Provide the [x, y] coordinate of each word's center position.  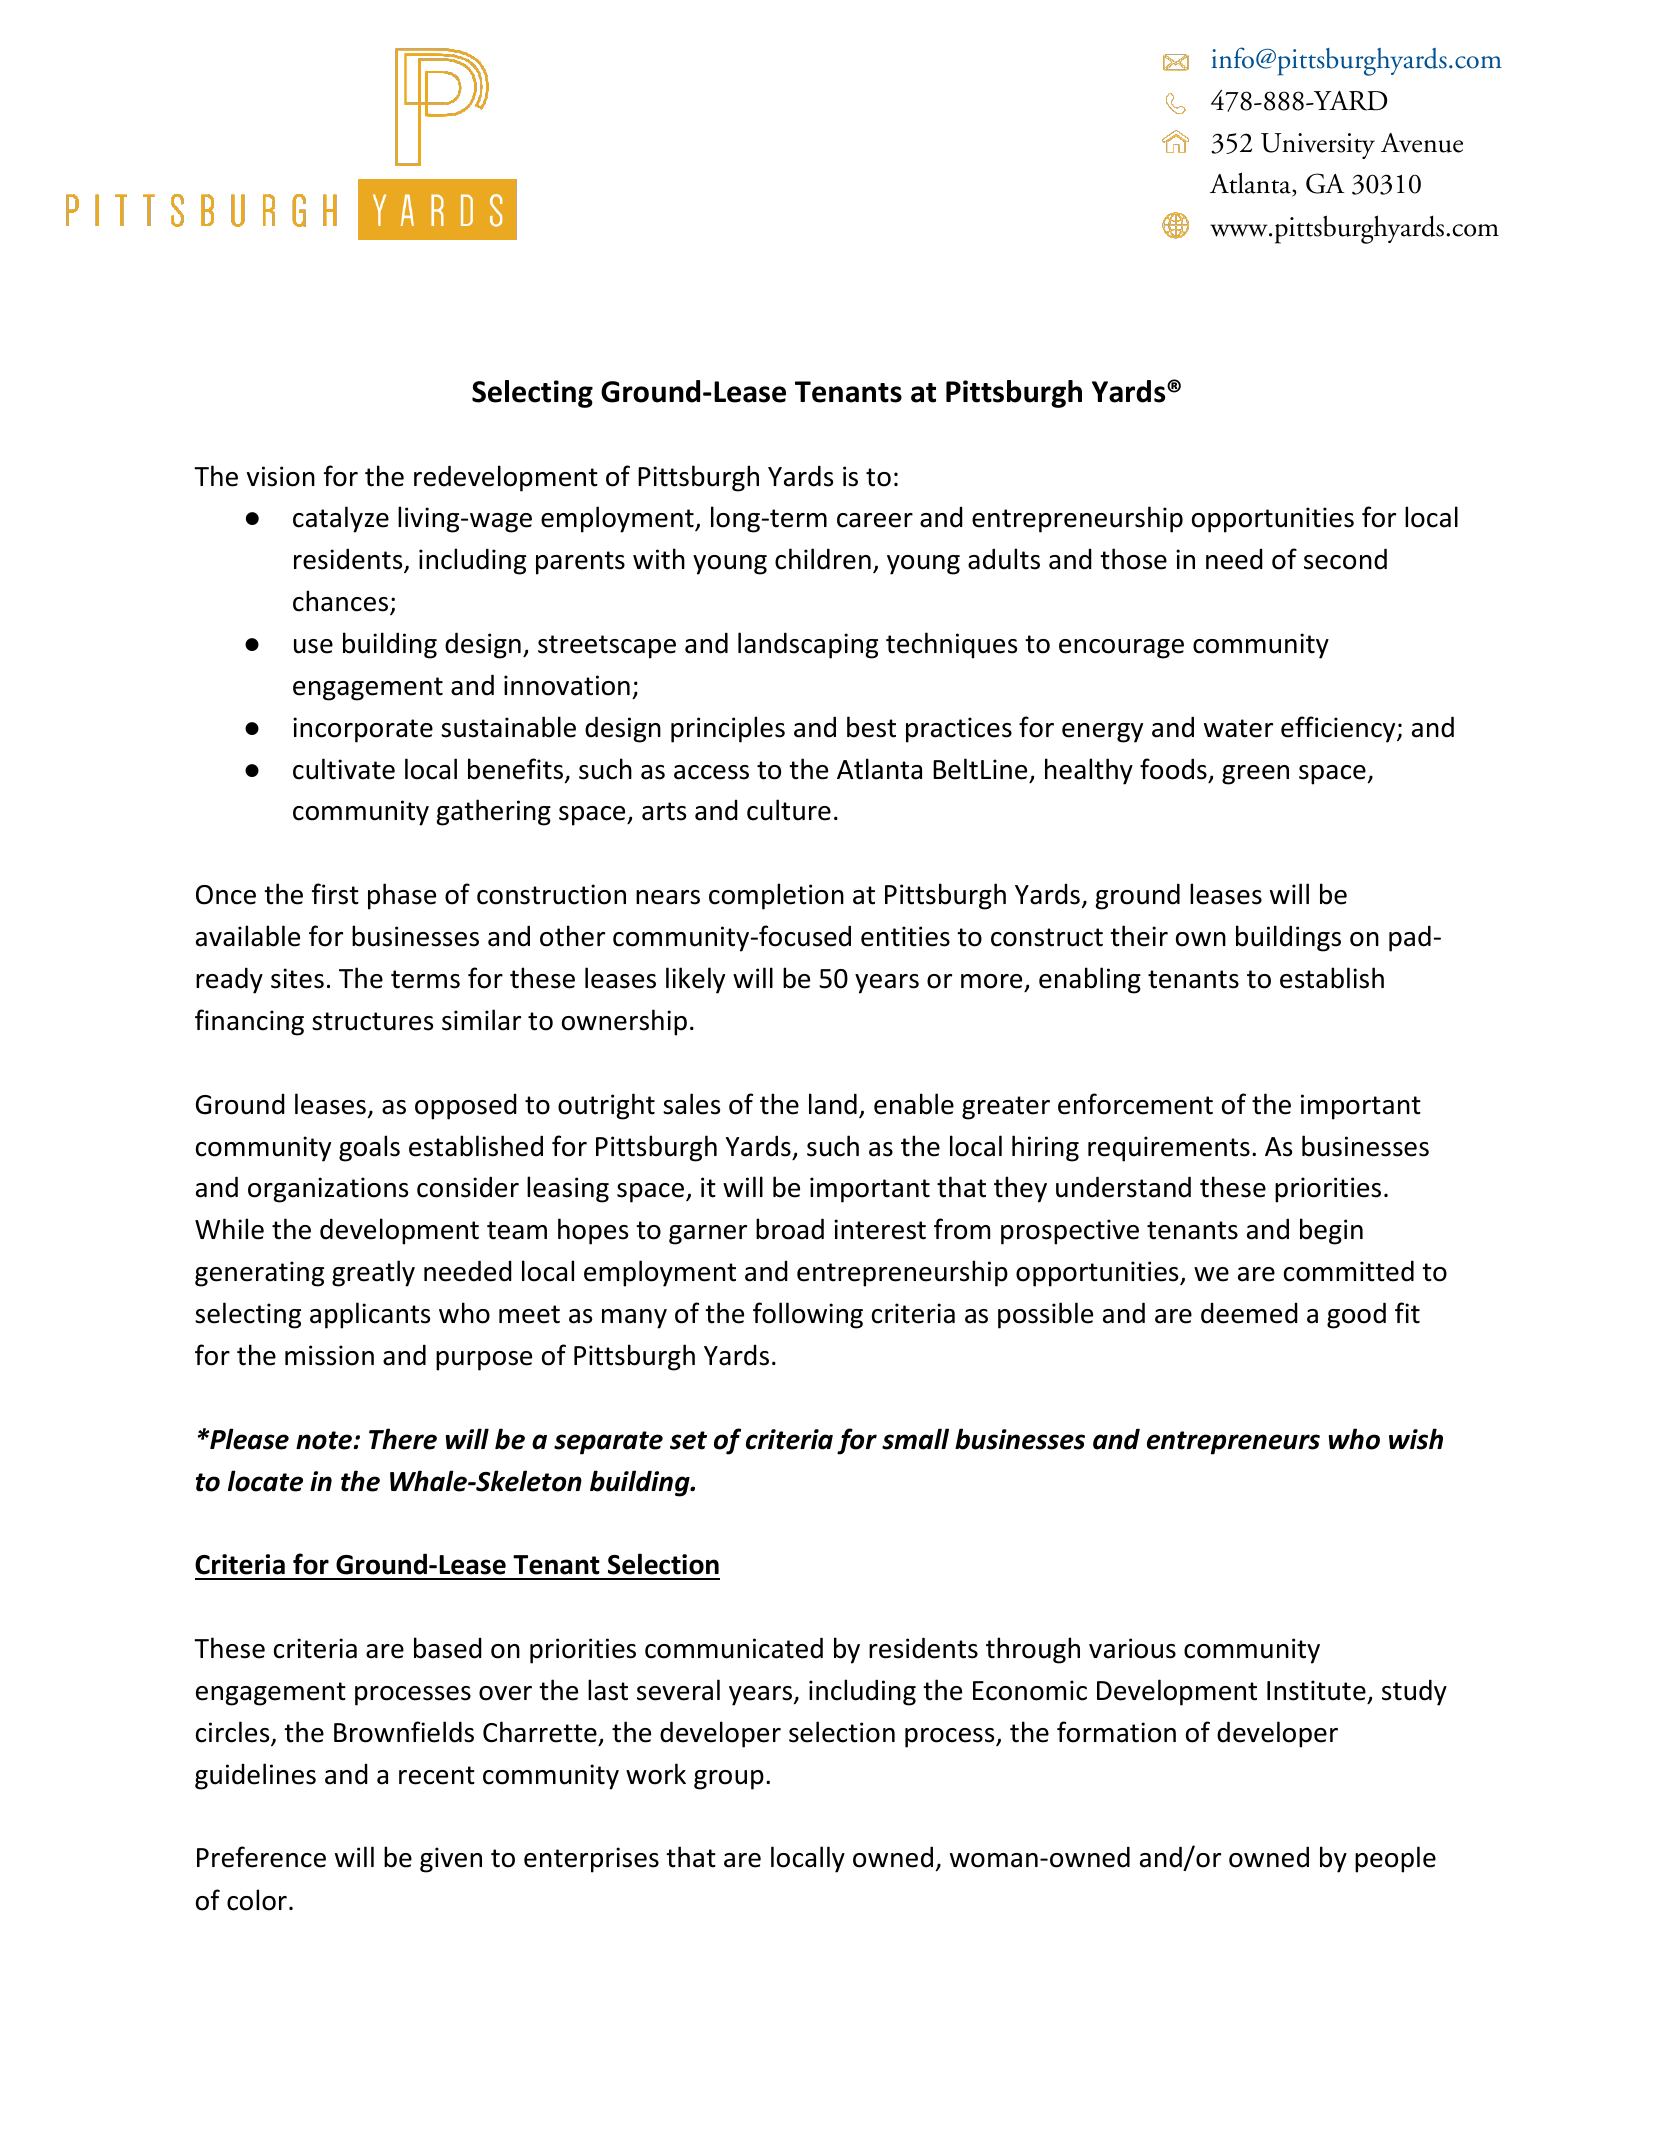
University [1318, 146]
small [915, 1439]
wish [1416, 1439]
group [729, 1780]
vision [281, 476]
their [1139, 936]
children [823, 559]
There [403, 1439]
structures [372, 1021]
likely [695, 980]
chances [340, 601]
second [1345, 559]
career [875, 520]
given [451, 1860]
